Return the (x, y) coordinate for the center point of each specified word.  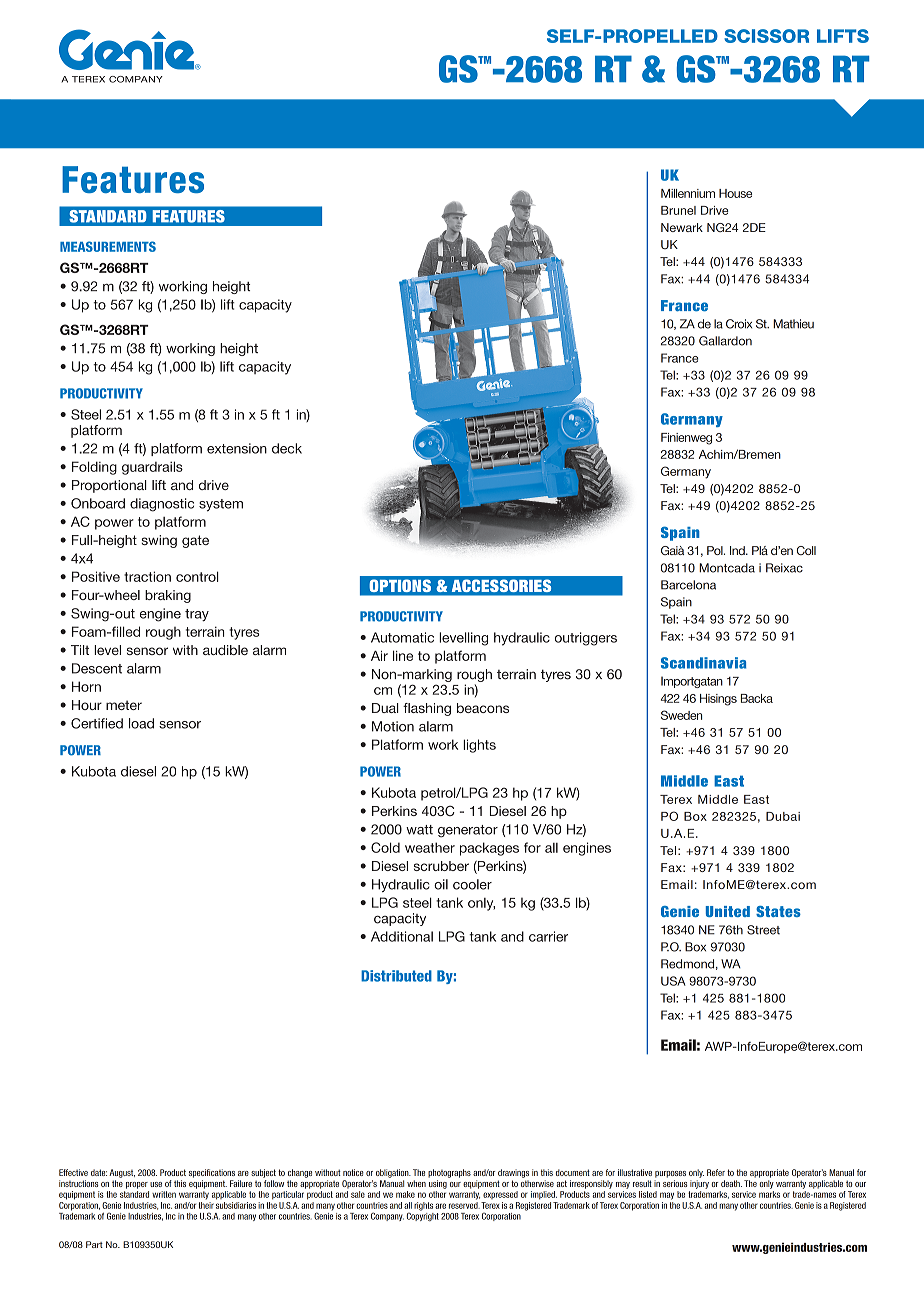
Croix (739, 324)
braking (168, 596)
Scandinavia (703, 663)
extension (237, 448)
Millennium (688, 193)
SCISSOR (766, 36)
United (728, 911)
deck (287, 448)
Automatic (402, 637)
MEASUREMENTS (108, 246)
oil (441, 884)
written (164, 1194)
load (141, 723)
